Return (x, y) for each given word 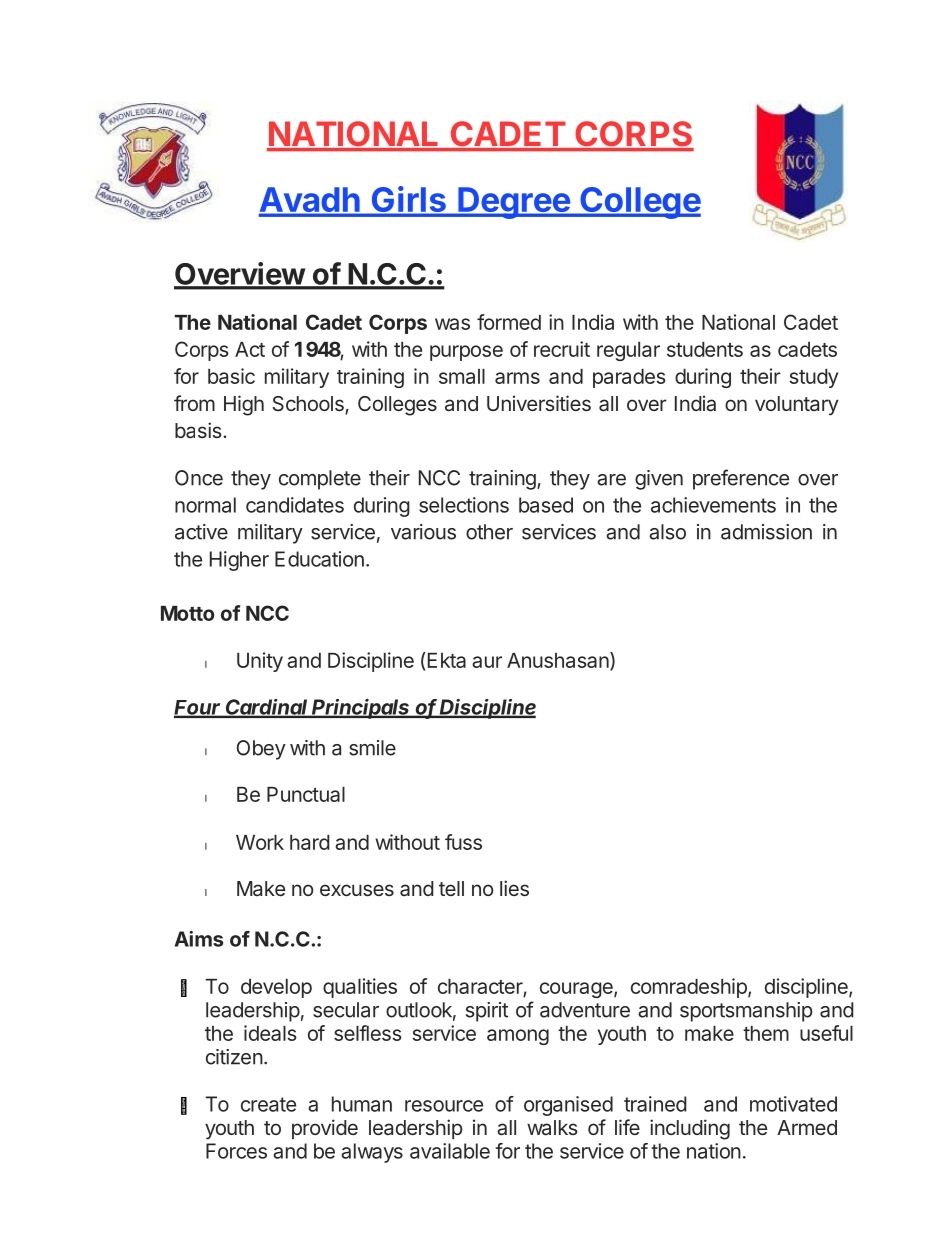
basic (231, 376)
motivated (793, 1104)
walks (552, 1128)
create (268, 1104)
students (705, 349)
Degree (514, 203)
